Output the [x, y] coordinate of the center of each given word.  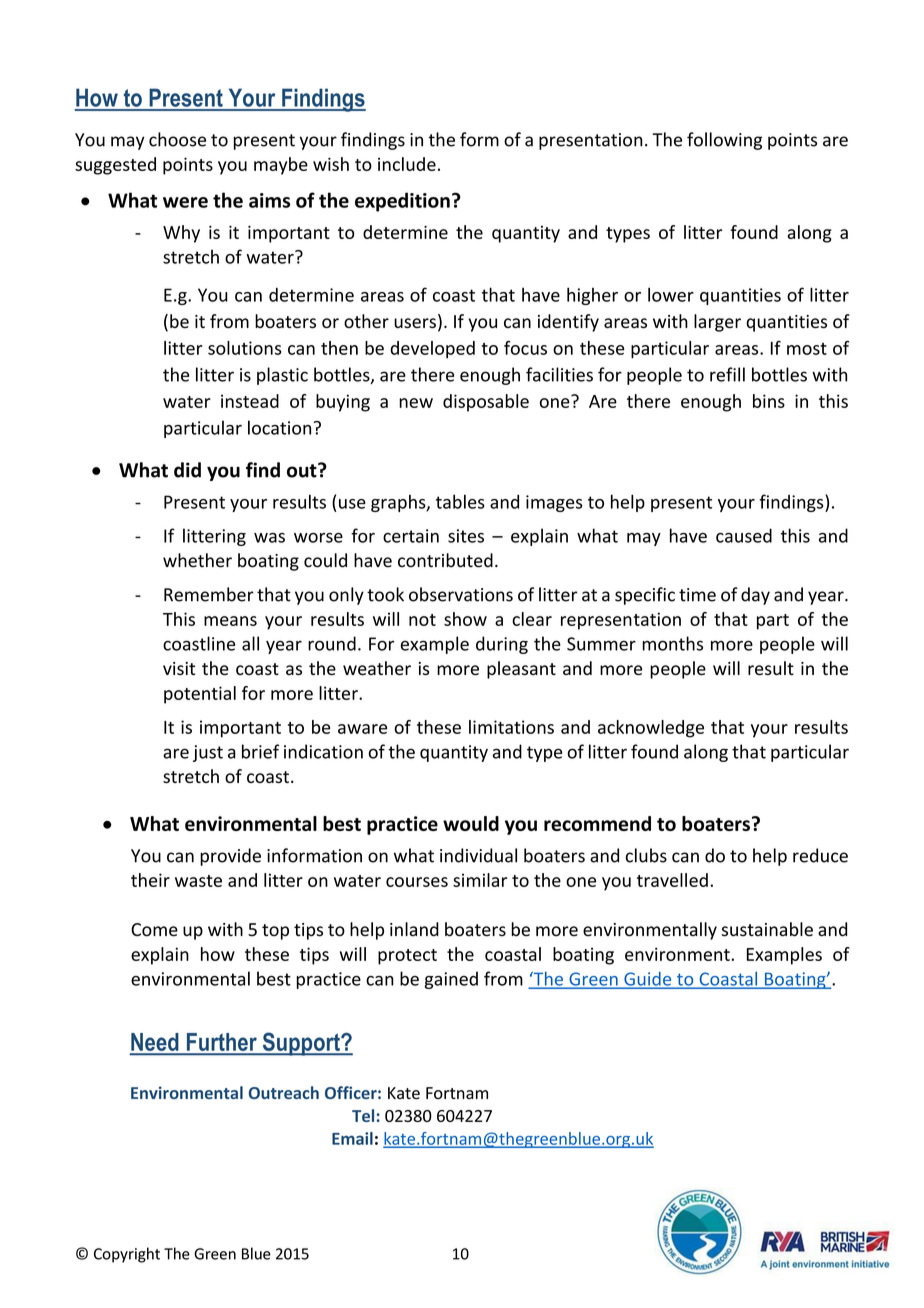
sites [466, 536]
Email [352, 1138]
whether [197, 560]
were [185, 202]
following [724, 141]
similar [480, 880]
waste [198, 881]
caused [744, 535]
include [407, 164]
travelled [672, 880]
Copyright [127, 1255]
